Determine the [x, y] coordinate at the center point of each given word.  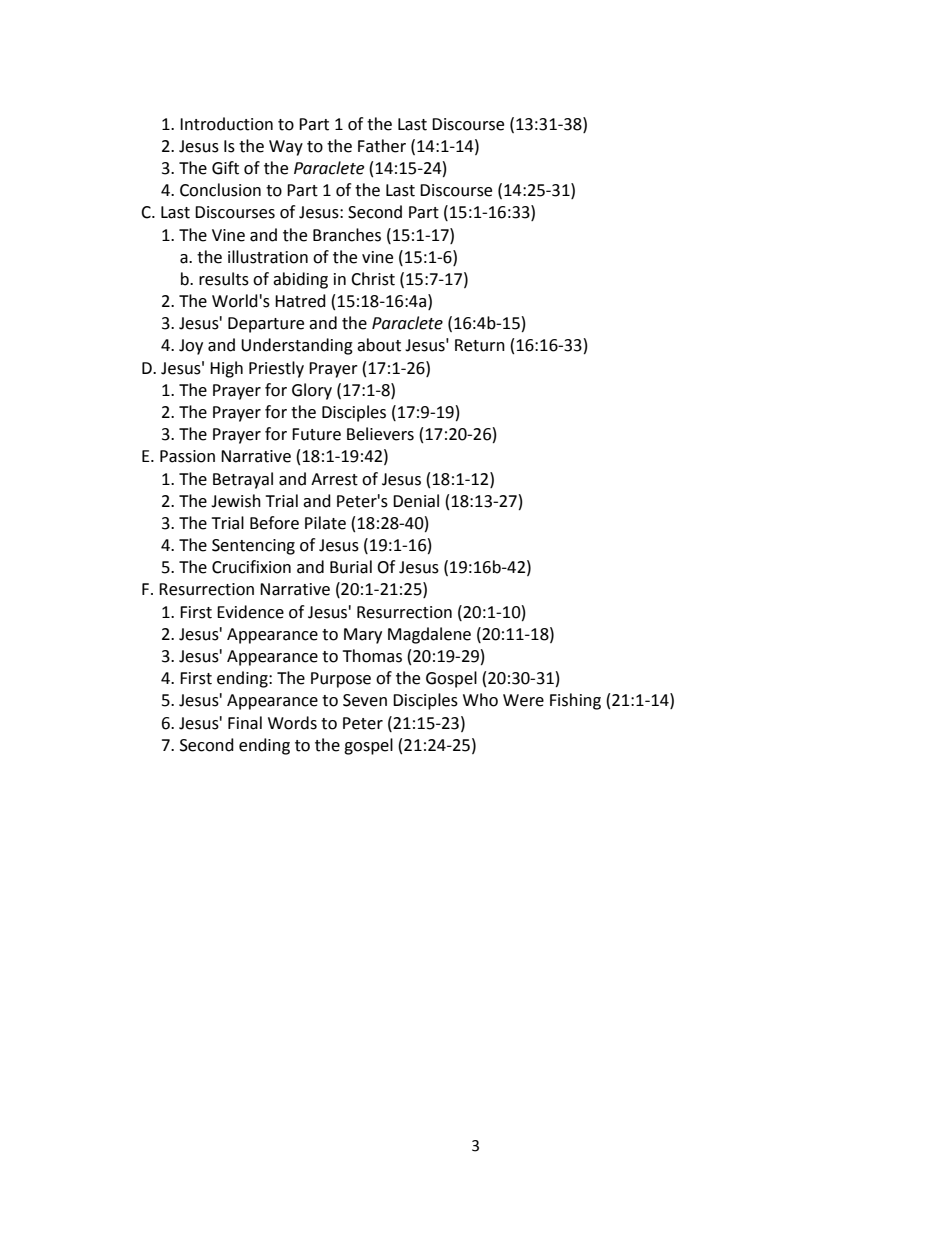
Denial [416, 501]
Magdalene [429, 635]
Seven [365, 700]
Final [245, 723]
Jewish [236, 501]
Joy [191, 347]
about [379, 345]
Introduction [226, 124]
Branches [347, 235]
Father [382, 146]
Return [480, 345]
